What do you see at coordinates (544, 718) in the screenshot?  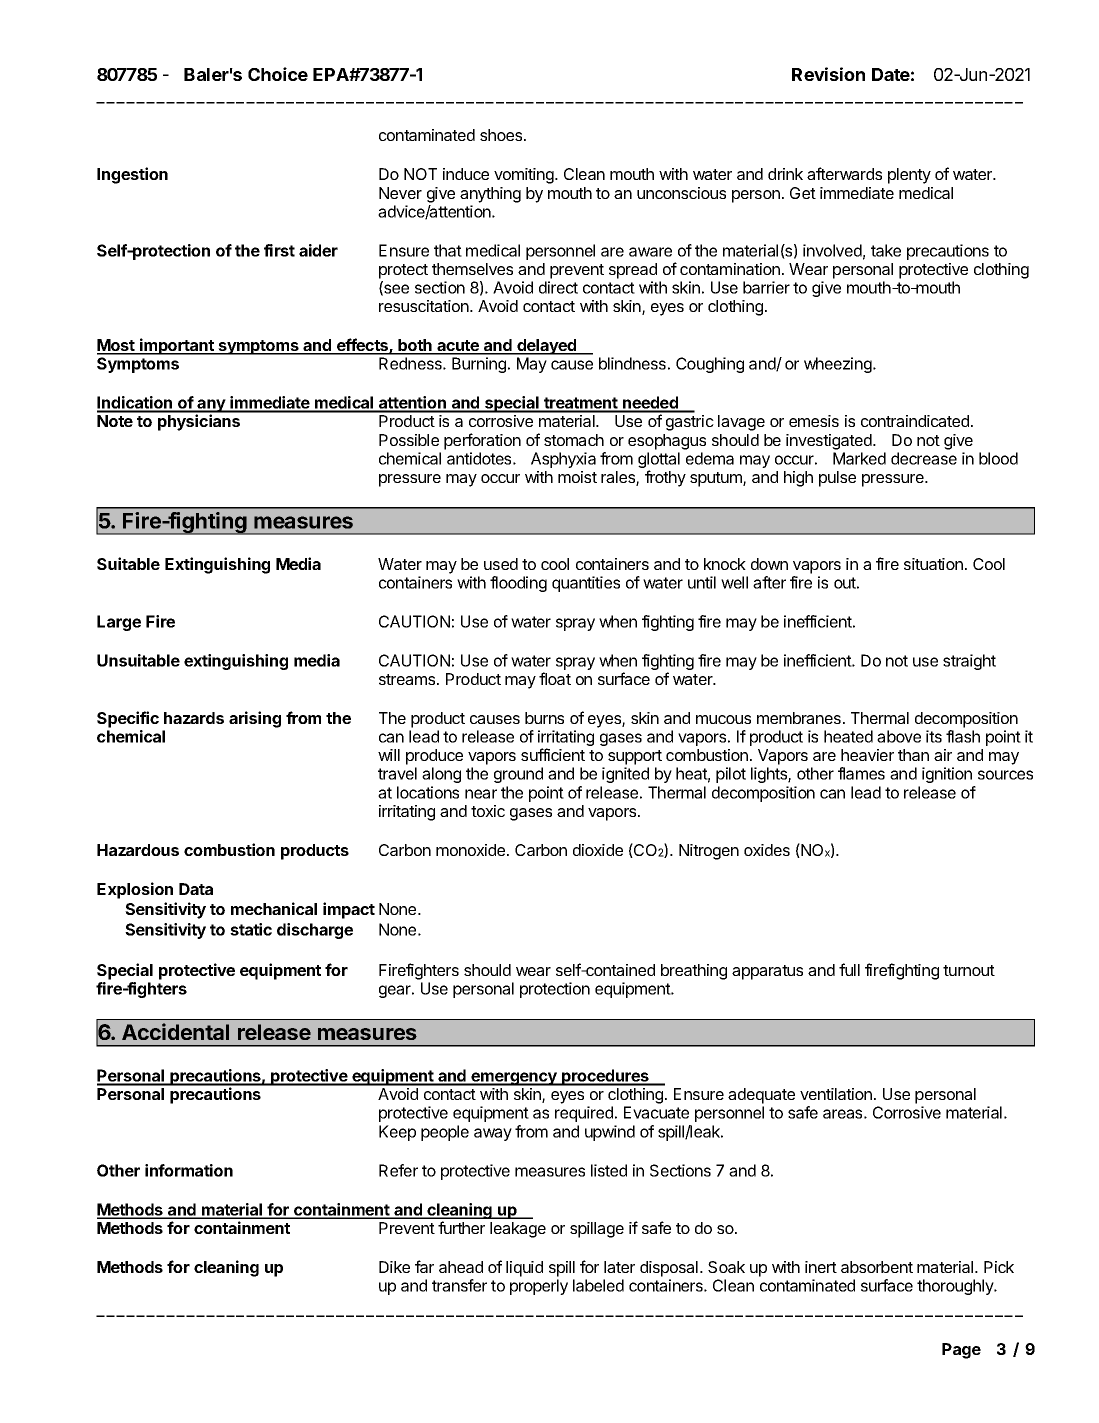 I see `burns` at bounding box center [544, 718].
